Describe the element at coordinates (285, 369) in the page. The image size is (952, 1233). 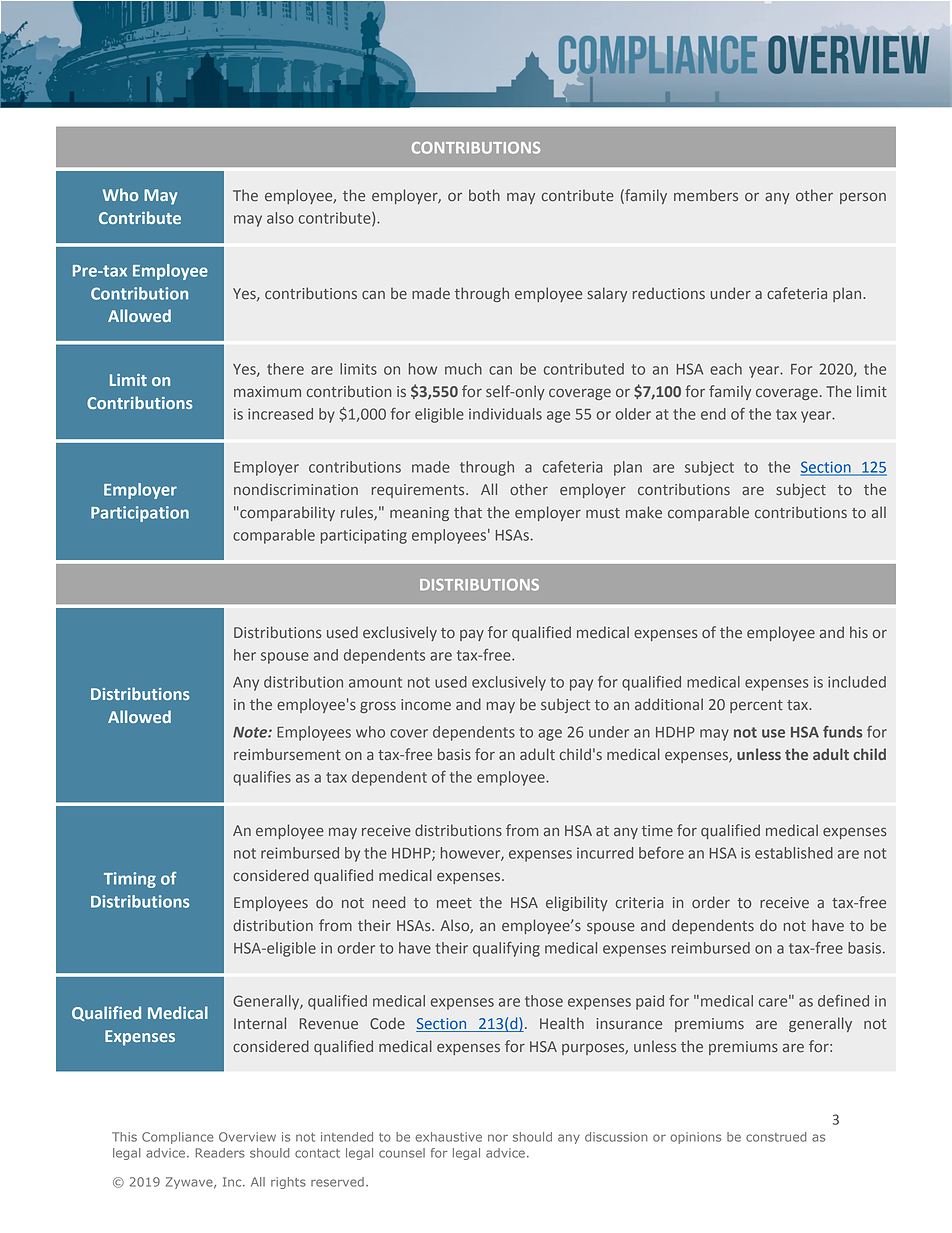
I see `there` at that location.
